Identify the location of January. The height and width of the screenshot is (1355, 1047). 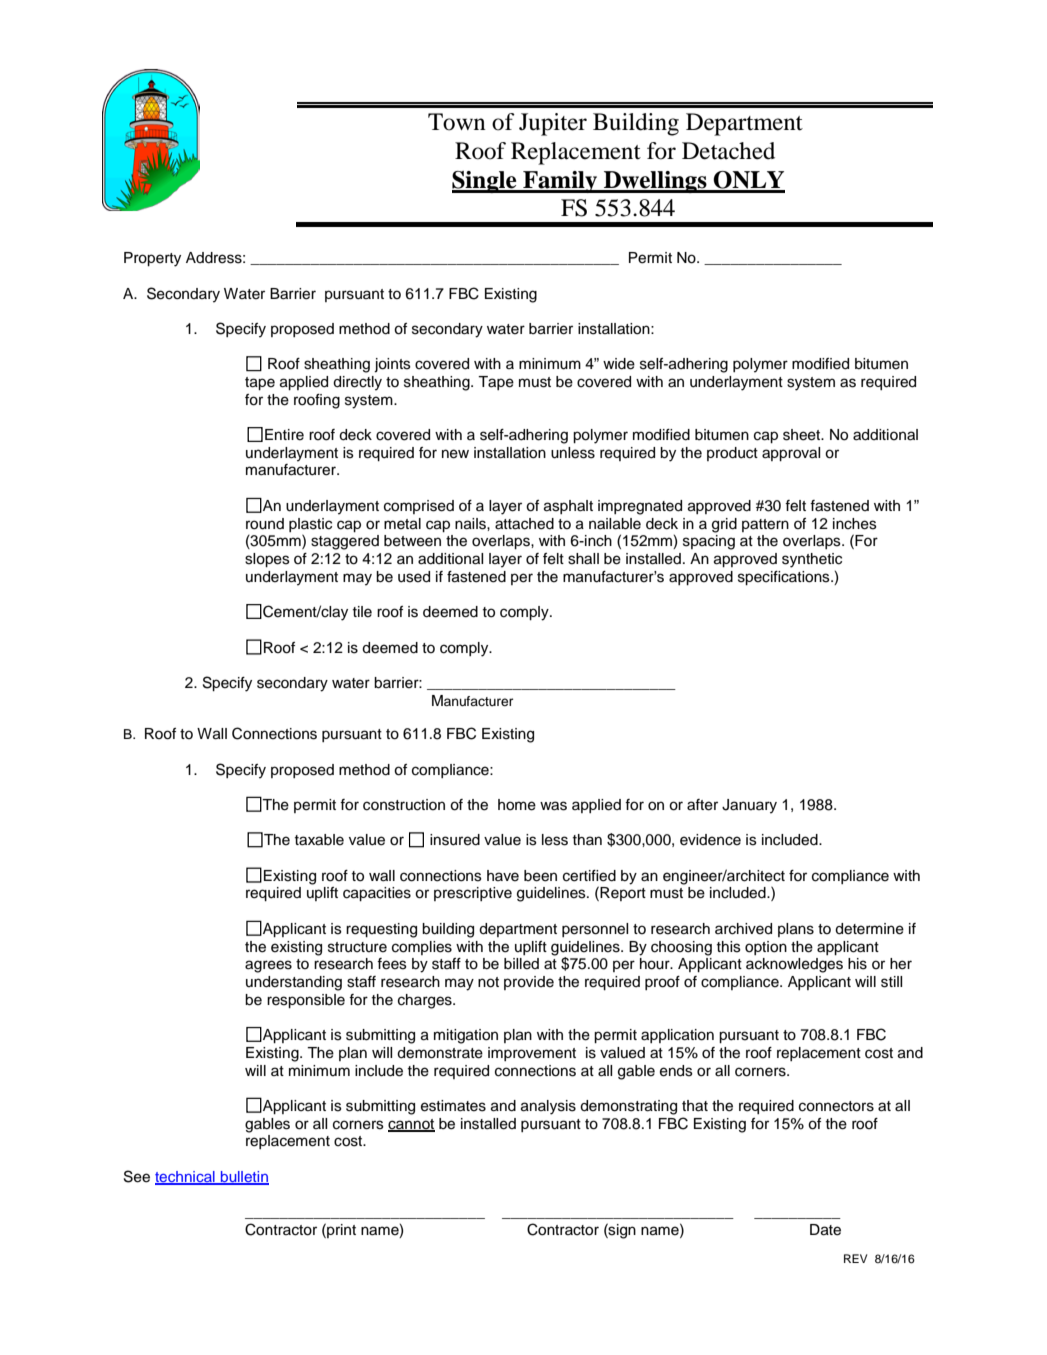
(749, 806).
